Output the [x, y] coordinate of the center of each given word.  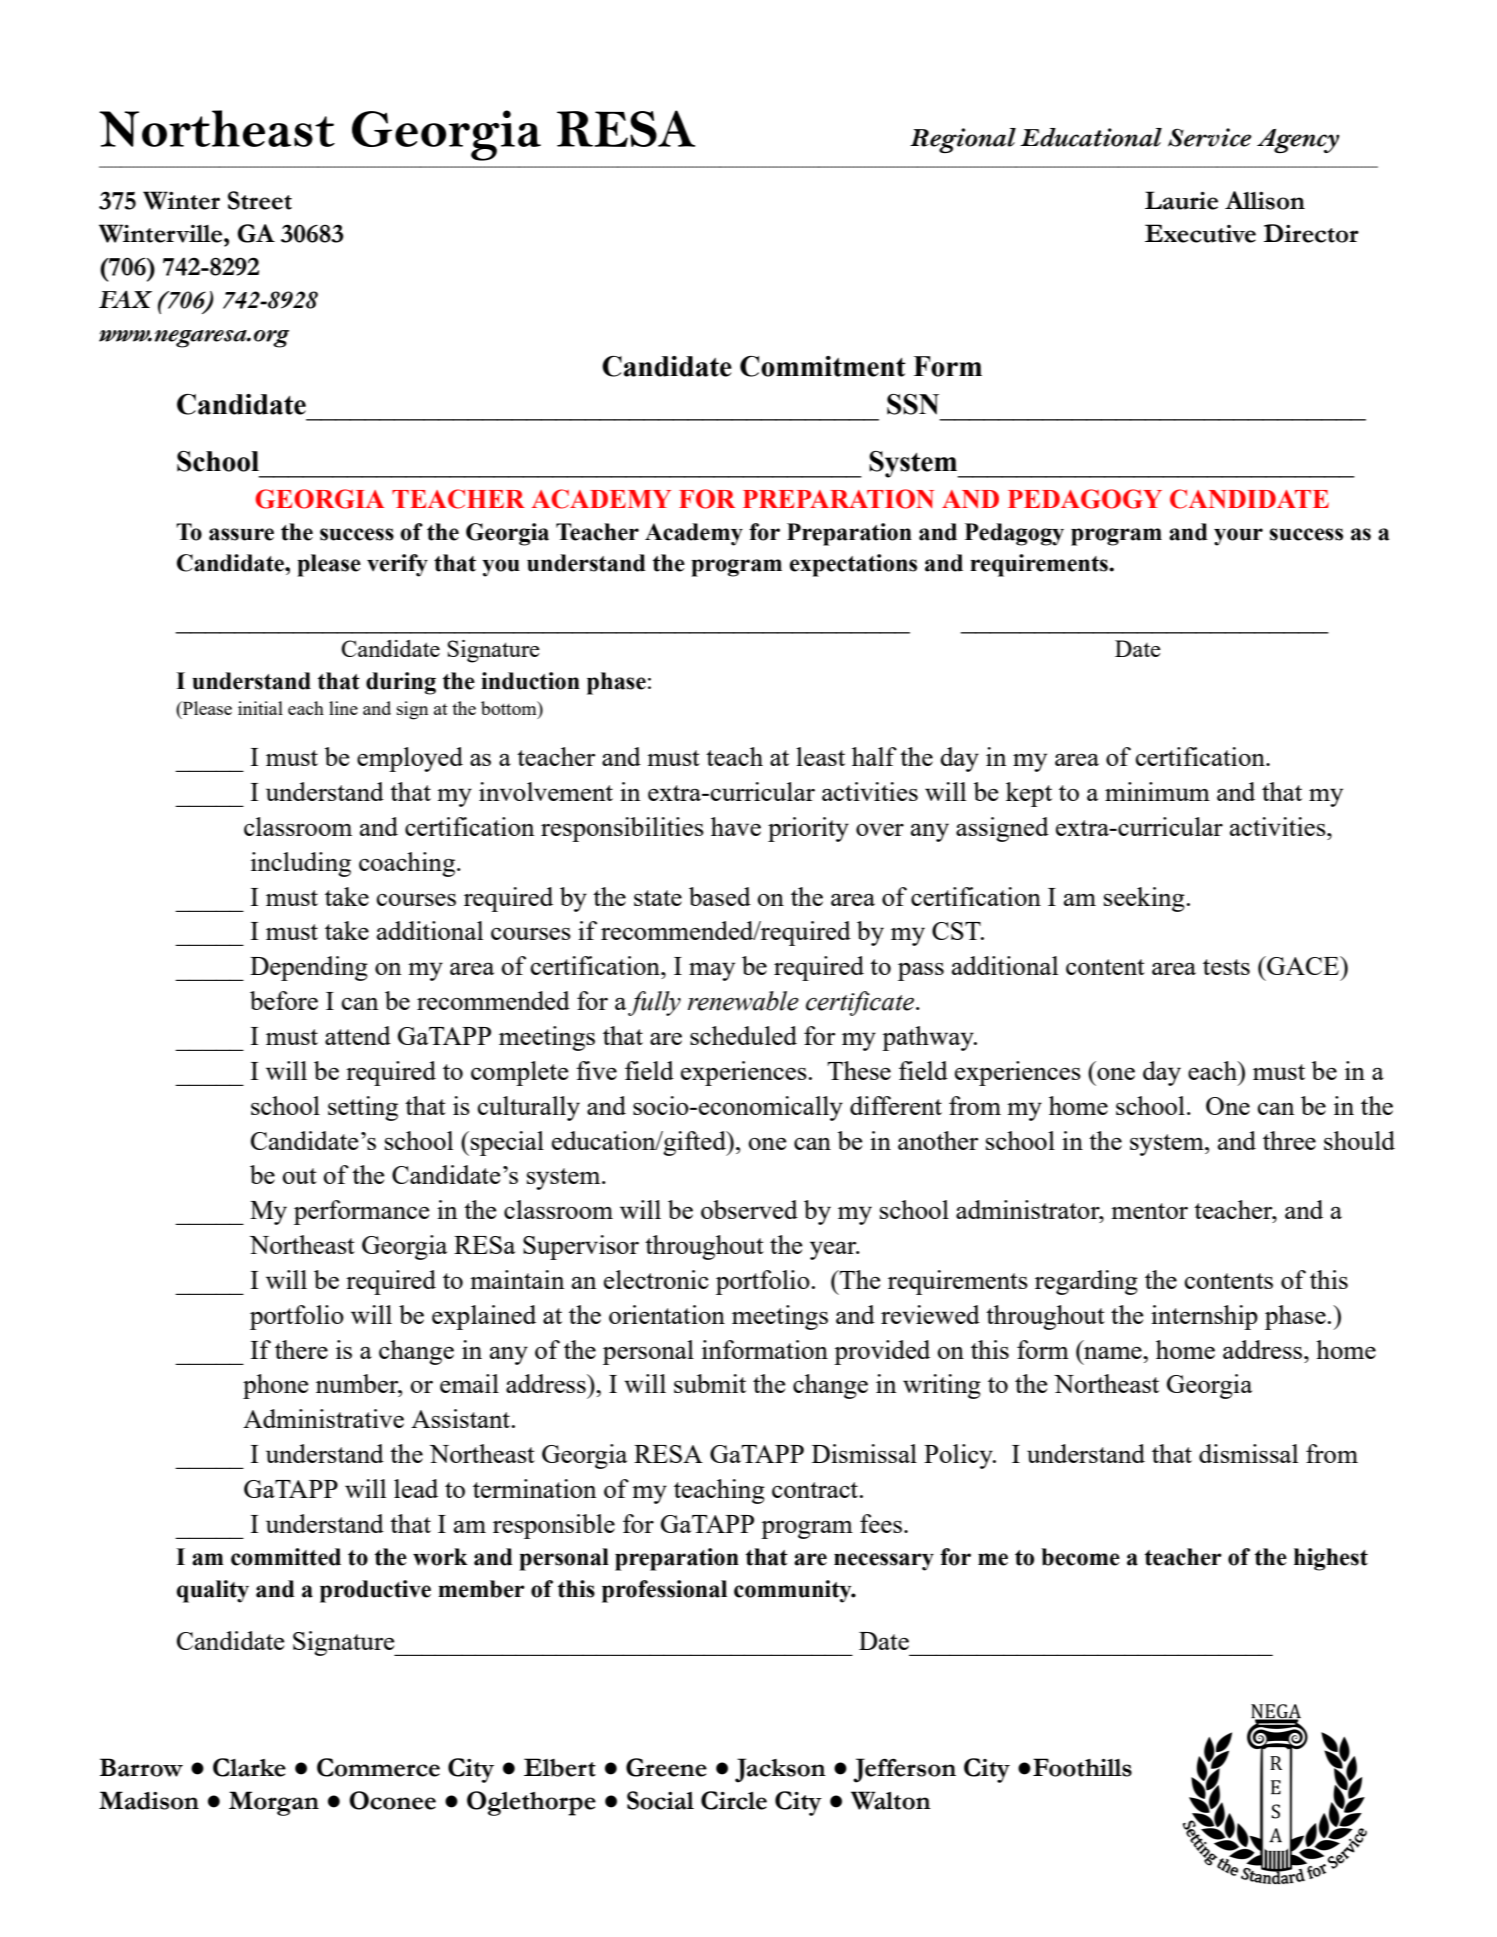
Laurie [1181, 200]
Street [260, 200]
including [301, 864]
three [1289, 1140]
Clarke [249, 1767]
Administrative [323, 1418]
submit [710, 1383]
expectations [853, 565]
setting [363, 1108]
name [1114, 1352]
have [736, 826]
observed [749, 1209]
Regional [963, 140]
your [1238, 537]
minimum [1157, 791]
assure [241, 534]
